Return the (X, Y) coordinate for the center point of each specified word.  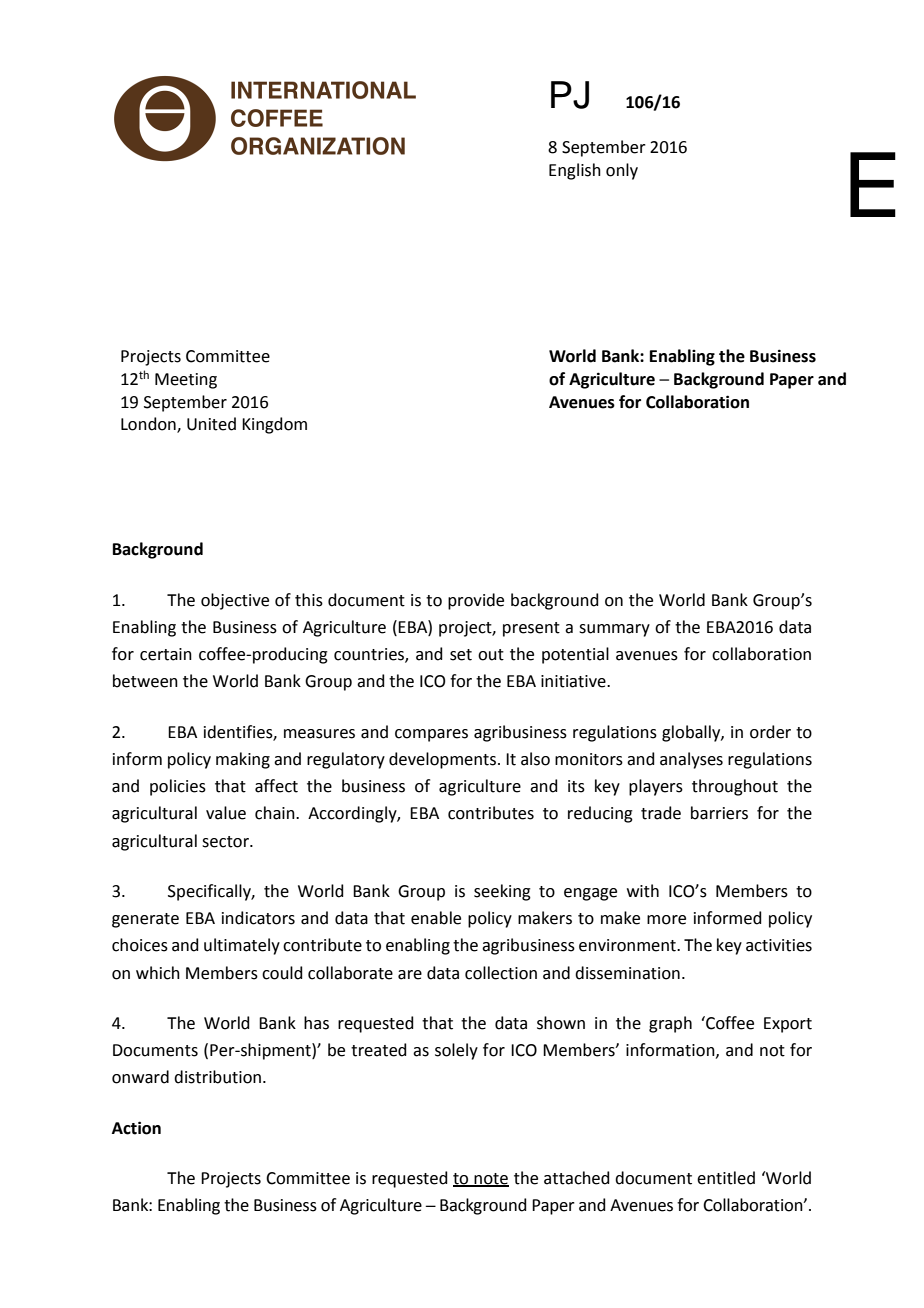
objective (235, 601)
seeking (502, 892)
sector (226, 842)
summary (614, 630)
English (575, 171)
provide (476, 601)
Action (136, 1128)
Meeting (186, 381)
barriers (719, 813)
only (622, 171)
